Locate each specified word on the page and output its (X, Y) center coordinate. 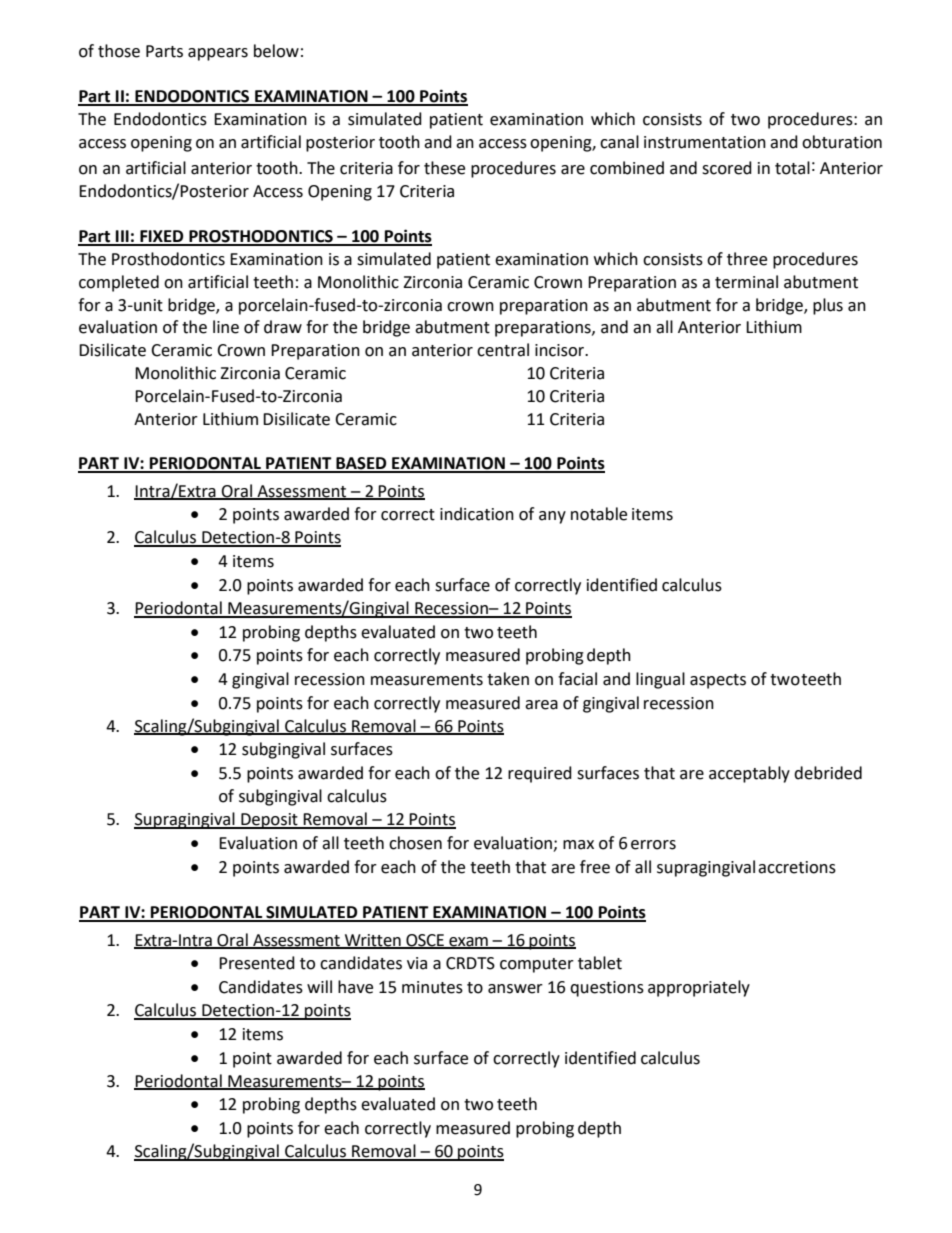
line (226, 327)
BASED (361, 464)
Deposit (269, 821)
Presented (257, 963)
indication (477, 514)
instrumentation (705, 142)
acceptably (749, 774)
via (417, 963)
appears (218, 54)
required (540, 774)
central (503, 350)
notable (599, 514)
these (444, 168)
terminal (746, 282)
